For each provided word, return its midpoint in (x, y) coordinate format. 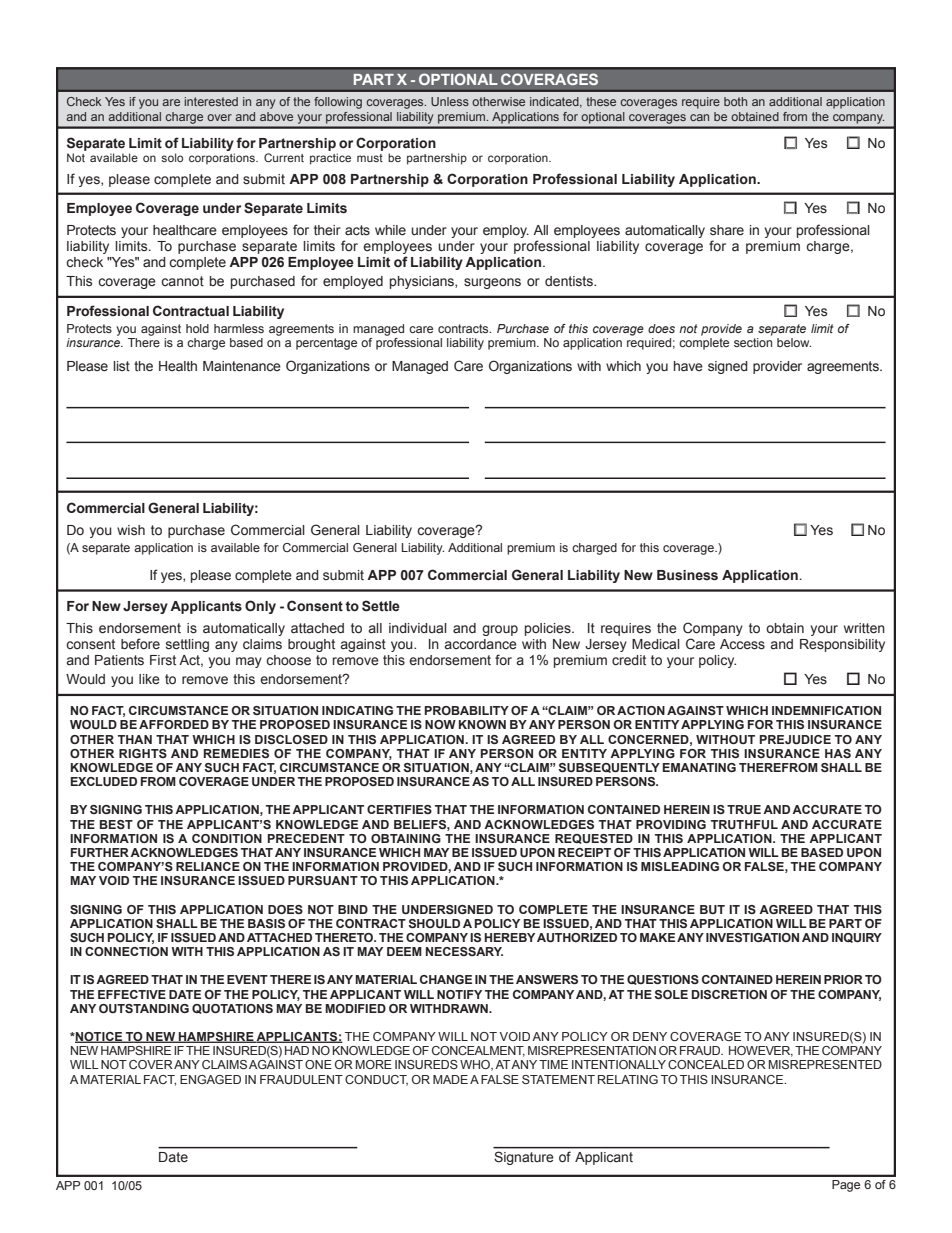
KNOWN (482, 724)
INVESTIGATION (752, 937)
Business (687, 575)
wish (131, 530)
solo (172, 157)
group (500, 630)
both (735, 101)
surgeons (492, 283)
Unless (450, 101)
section (753, 342)
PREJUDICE (795, 739)
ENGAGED (210, 1079)
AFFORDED (174, 724)
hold (197, 328)
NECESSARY (464, 951)
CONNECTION (126, 951)
